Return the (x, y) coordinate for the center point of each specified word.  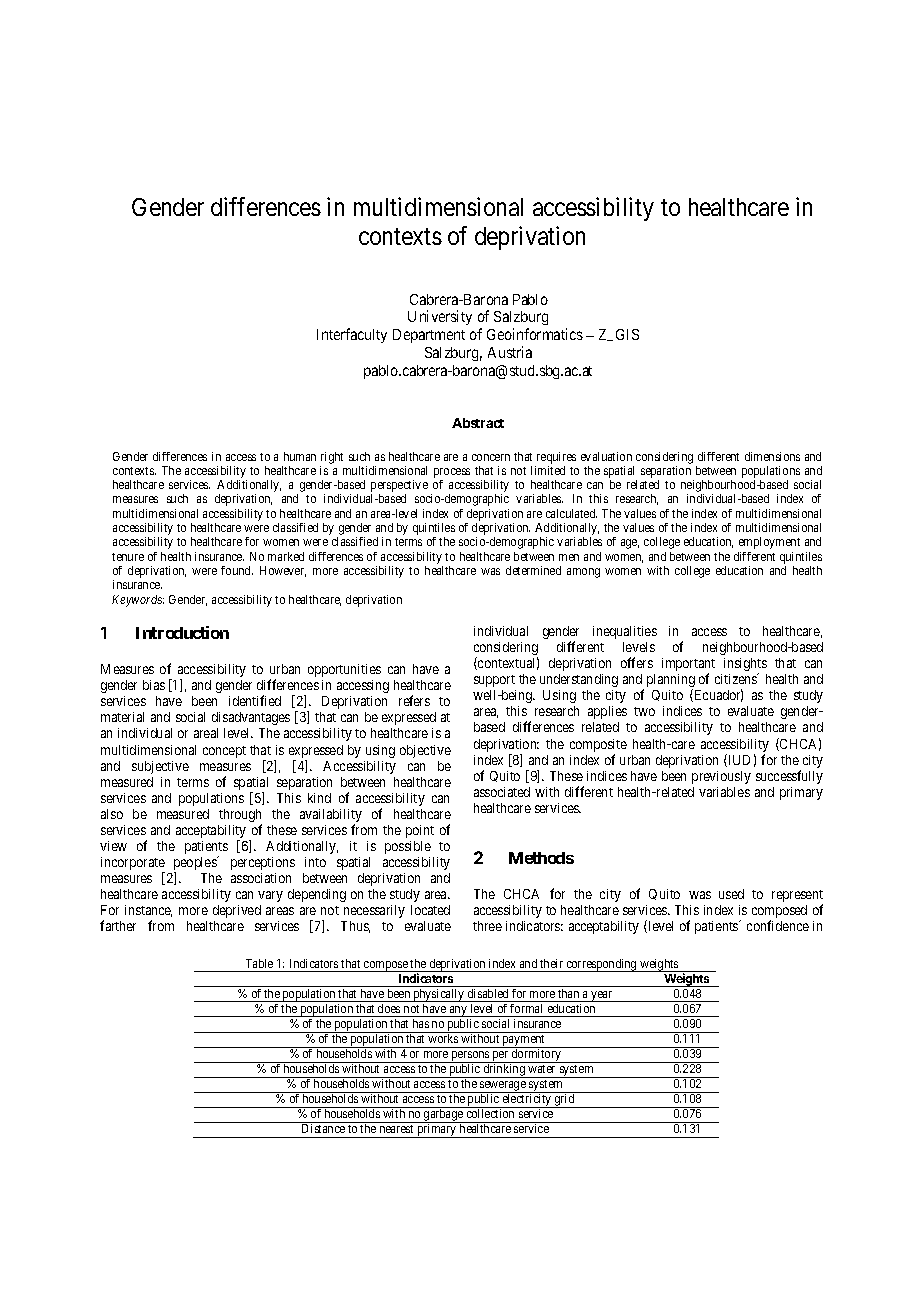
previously (721, 777)
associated (502, 792)
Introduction (182, 632)
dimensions (772, 456)
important (688, 666)
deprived (237, 911)
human (300, 456)
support (494, 681)
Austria (510, 352)
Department (429, 336)
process (452, 474)
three (487, 926)
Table (259, 963)
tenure (128, 557)
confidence (778, 925)
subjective (160, 767)
